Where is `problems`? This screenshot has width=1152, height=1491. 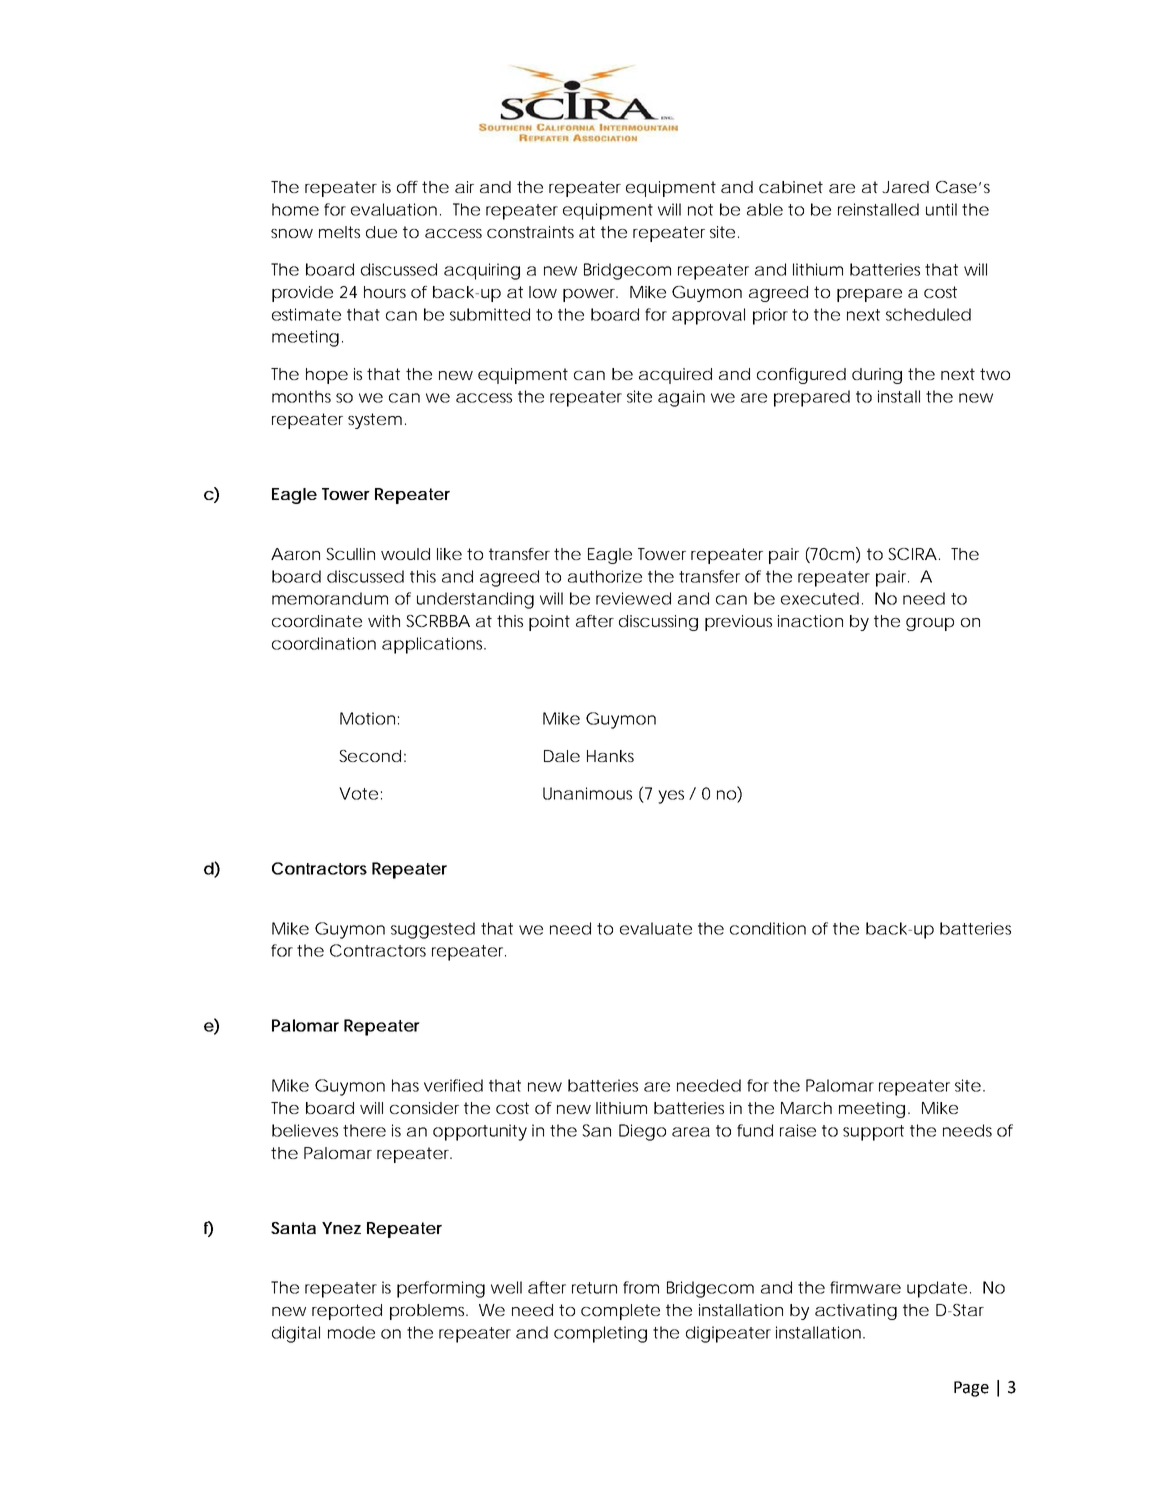
problems is located at coordinates (428, 1312).
